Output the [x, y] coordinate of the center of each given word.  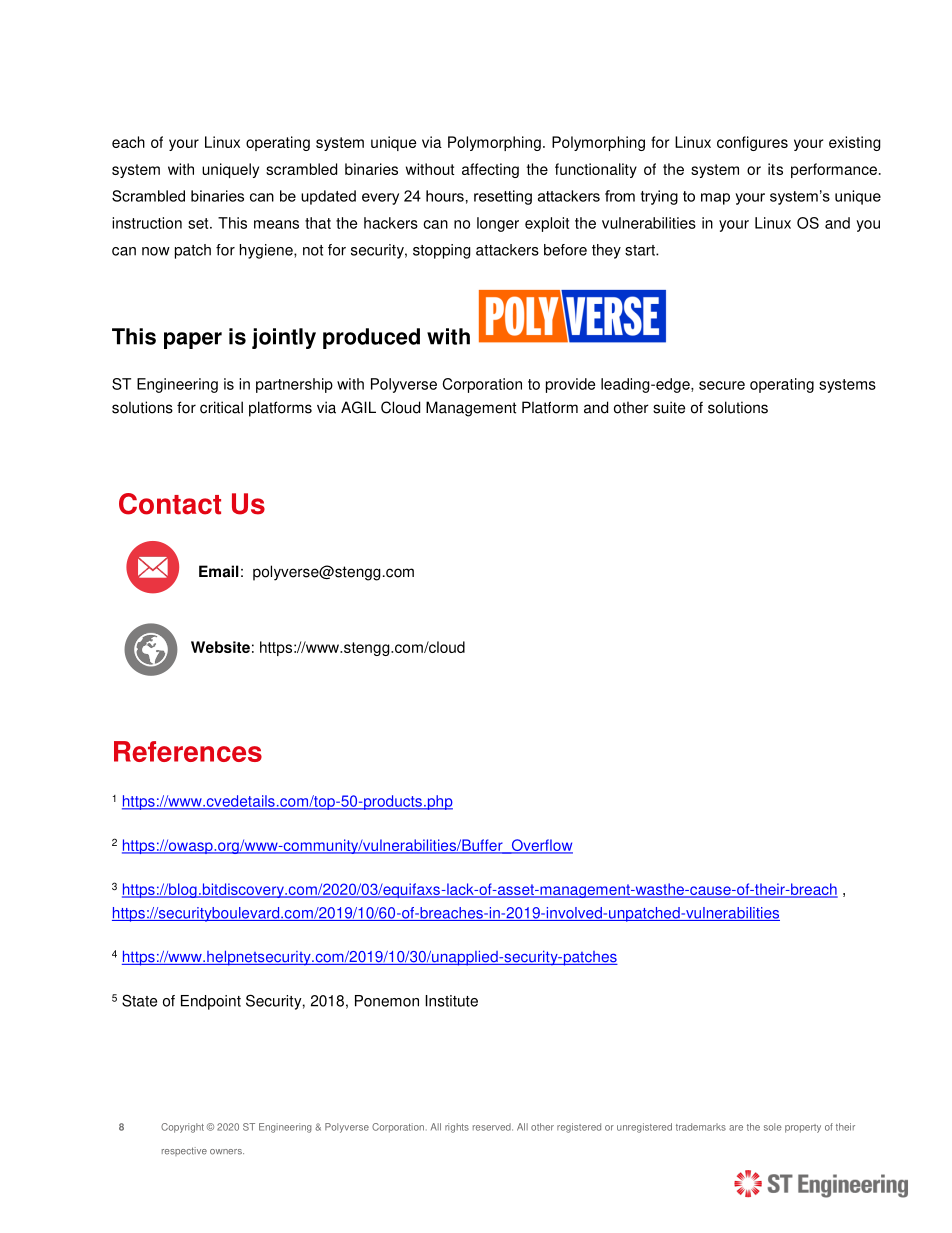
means [276, 224]
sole [773, 1127]
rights [457, 1128]
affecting [490, 170]
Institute [451, 1001]
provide [570, 385]
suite [669, 407]
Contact [170, 504]
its [775, 169]
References [188, 751]
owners [227, 1152]
